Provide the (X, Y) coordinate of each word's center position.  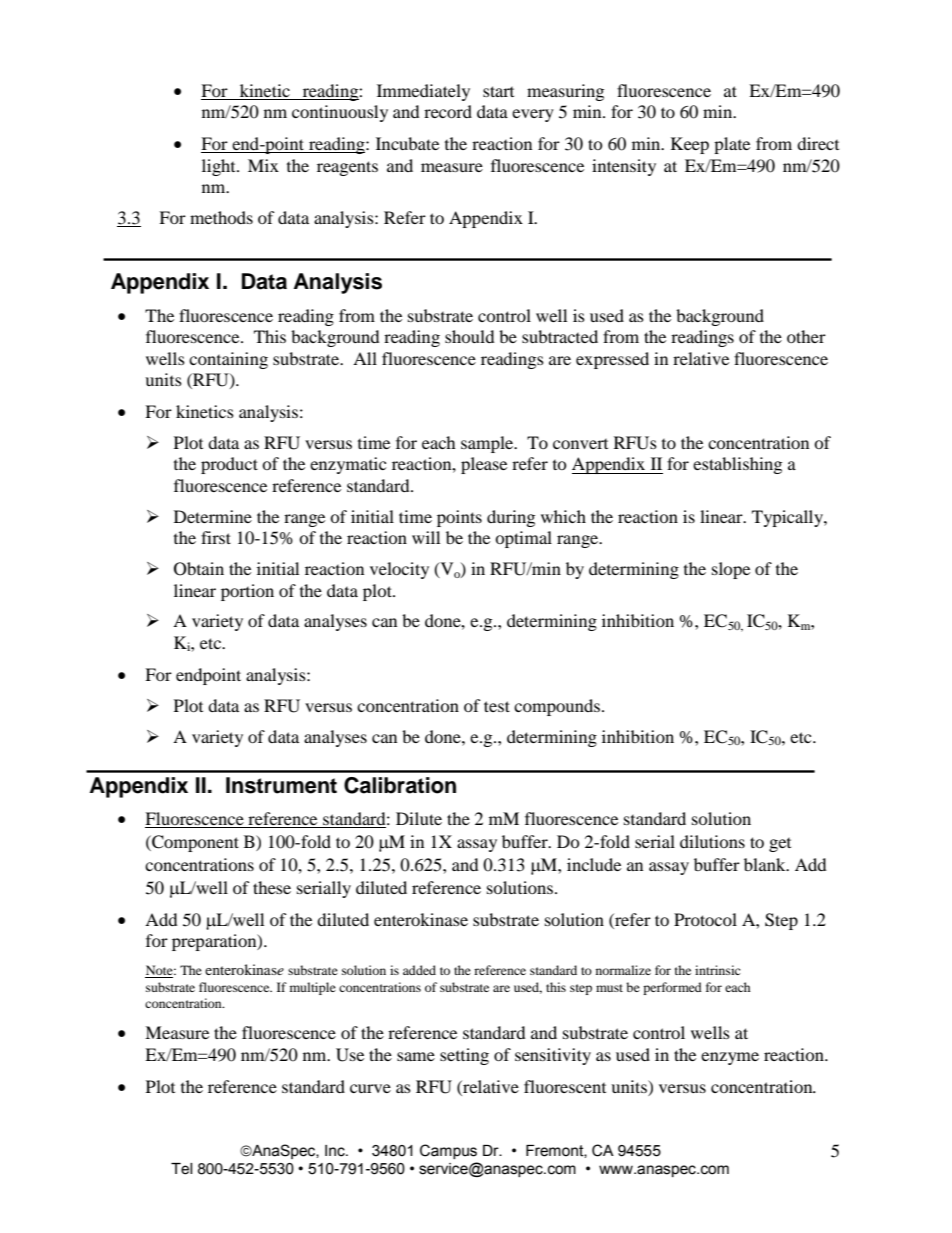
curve (370, 1088)
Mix (263, 165)
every (533, 115)
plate (732, 145)
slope (731, 570)
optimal (523, 539)
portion (247, 592)
